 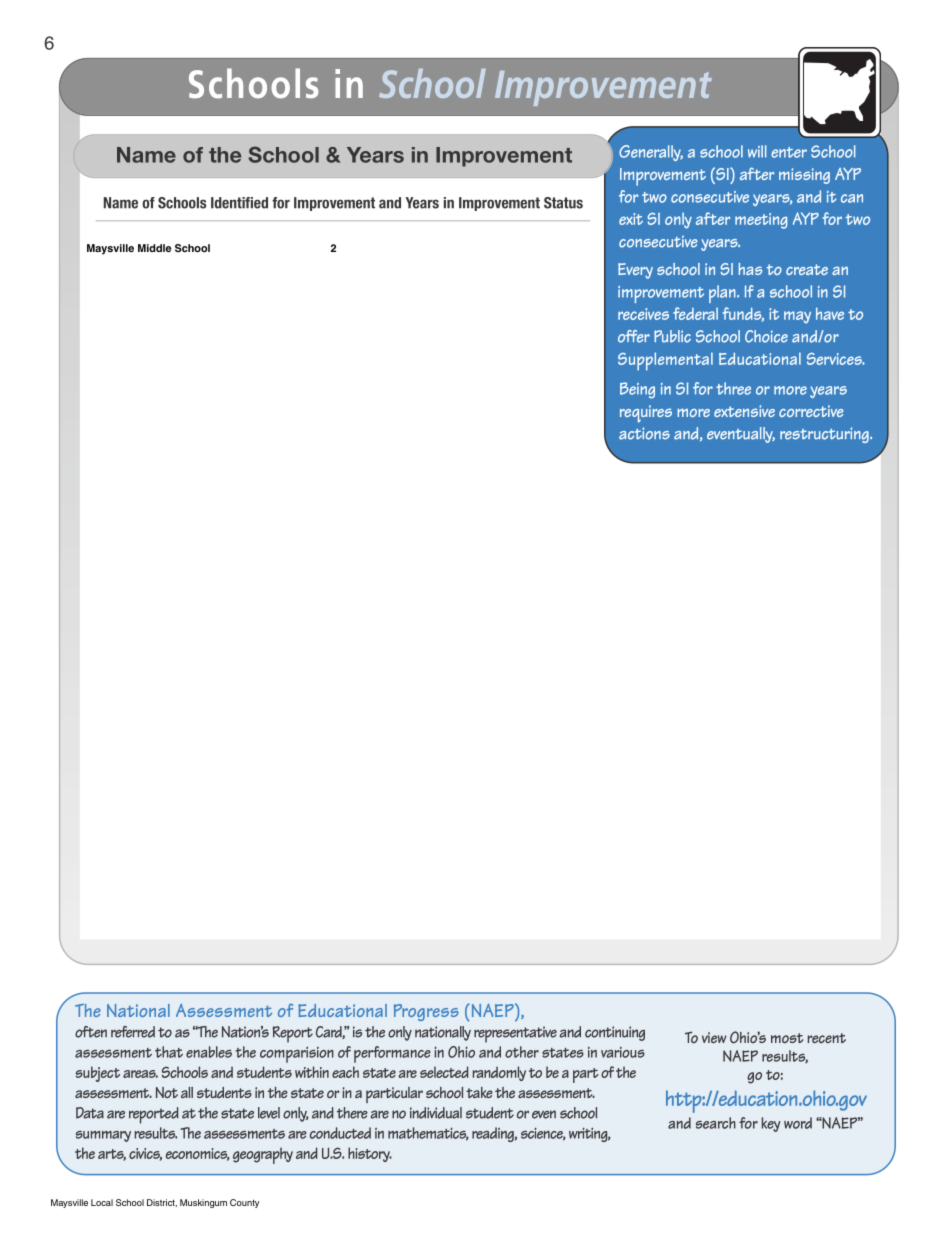 I want to click on restructuring, so click(x=825, y=435).
